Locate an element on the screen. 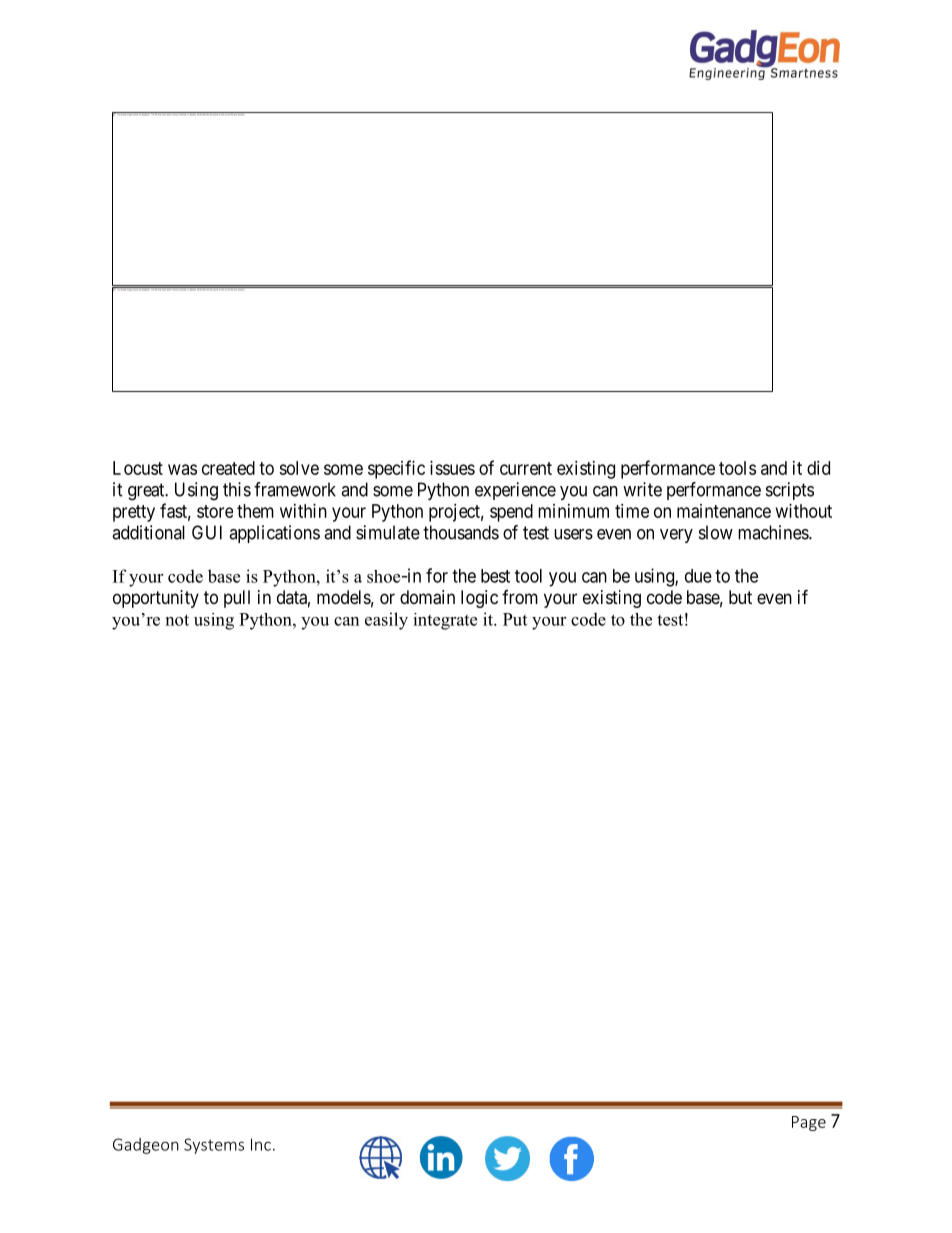 Image resolution: width=952 pixels, height=1233 pixels. this is located at coordinates (237, 489).
